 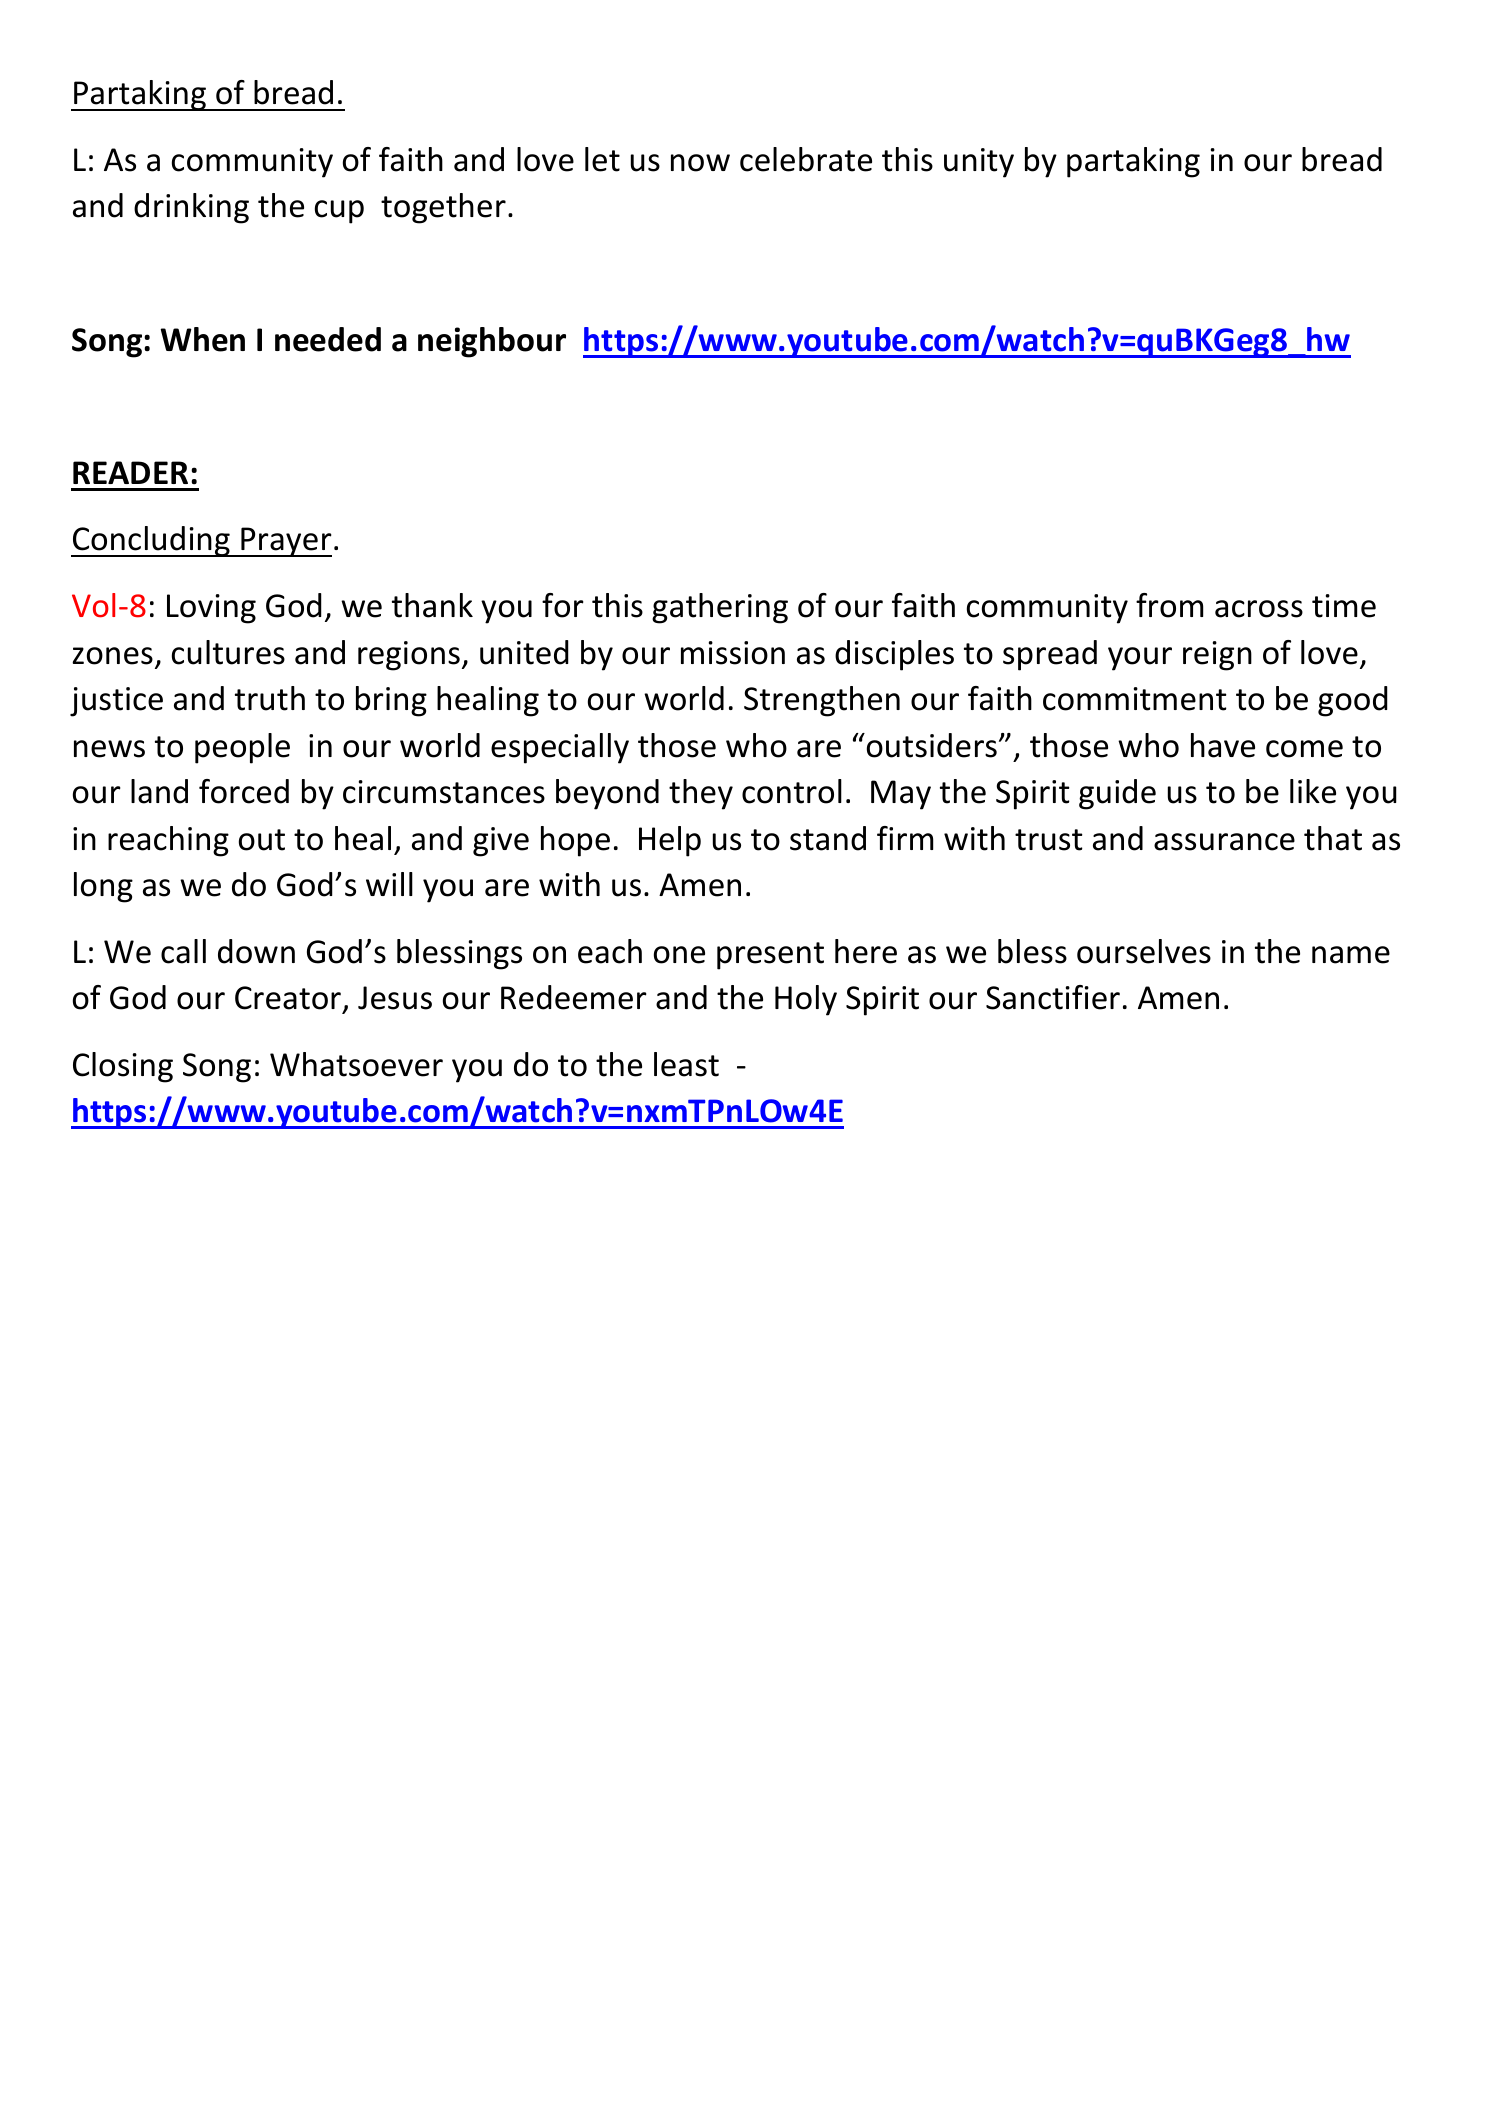 What do you see at coordinates (686, 1064) in the page?
I see `least` at bounding box center [686, 1064].
